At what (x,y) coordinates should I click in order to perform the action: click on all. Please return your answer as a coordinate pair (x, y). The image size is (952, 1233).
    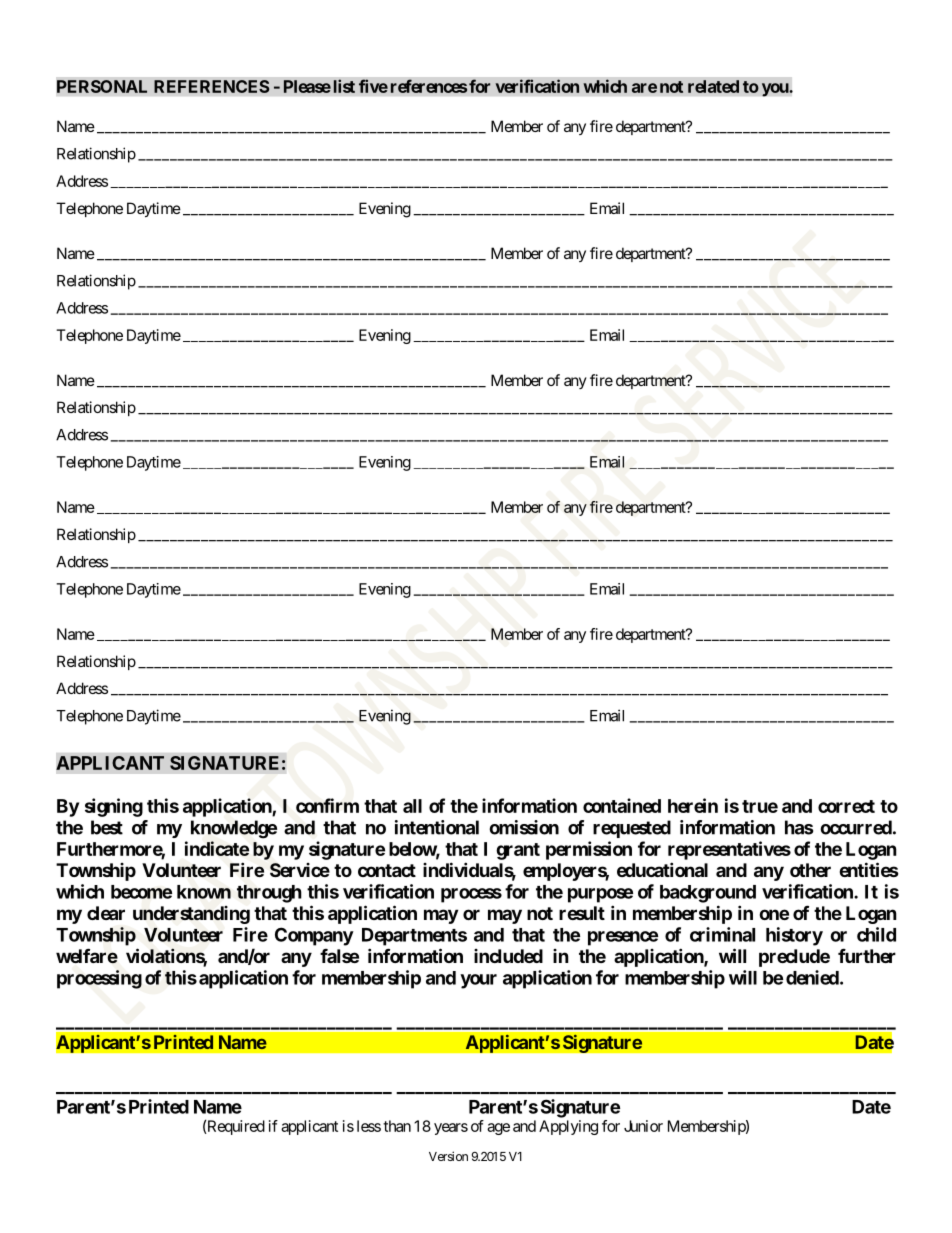
    Looking at the image, I should click on (412, 806).
